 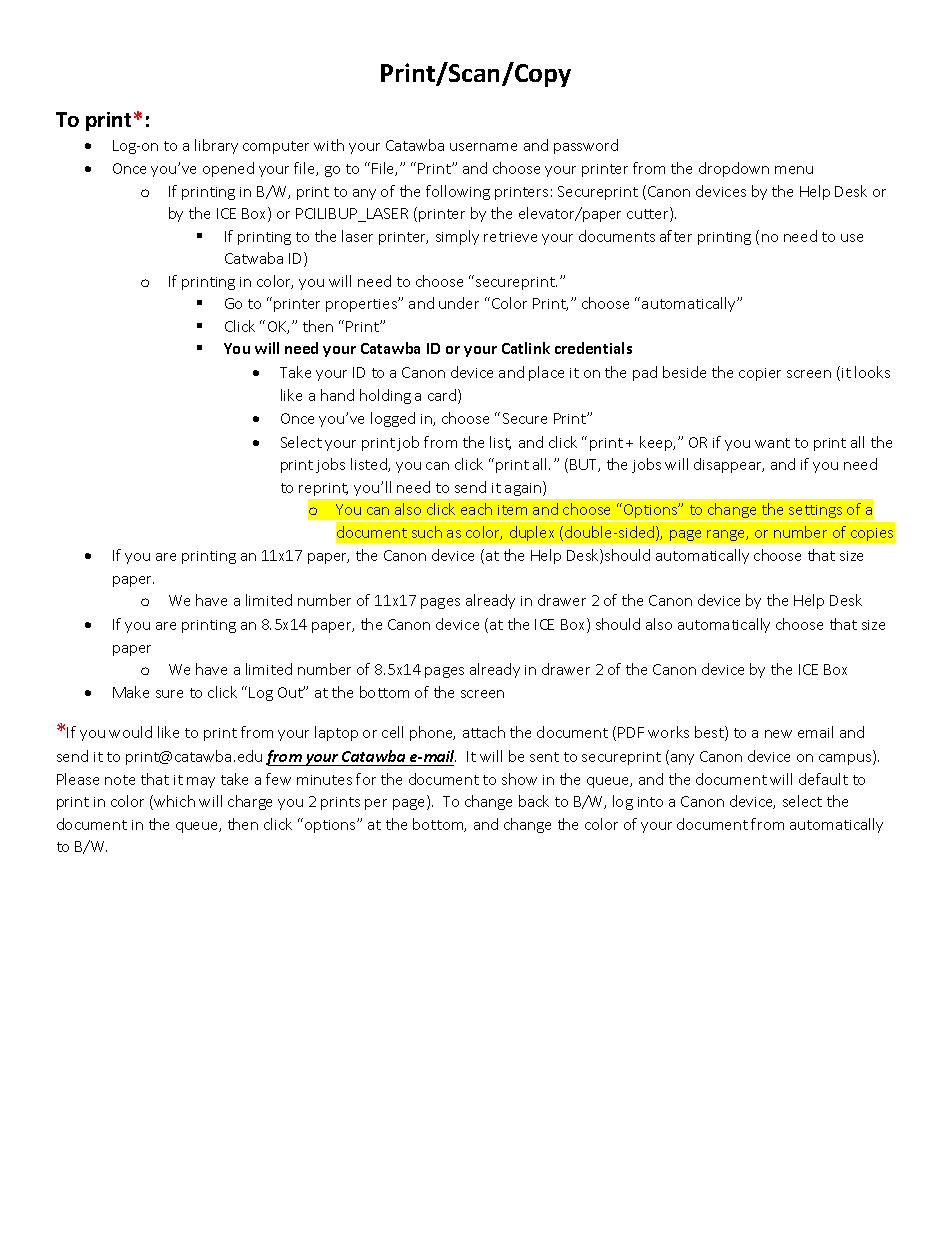 What do you see at coordinates (228, 169) in the screenshot?
I see `opened` at bounding box center [228, 169].
